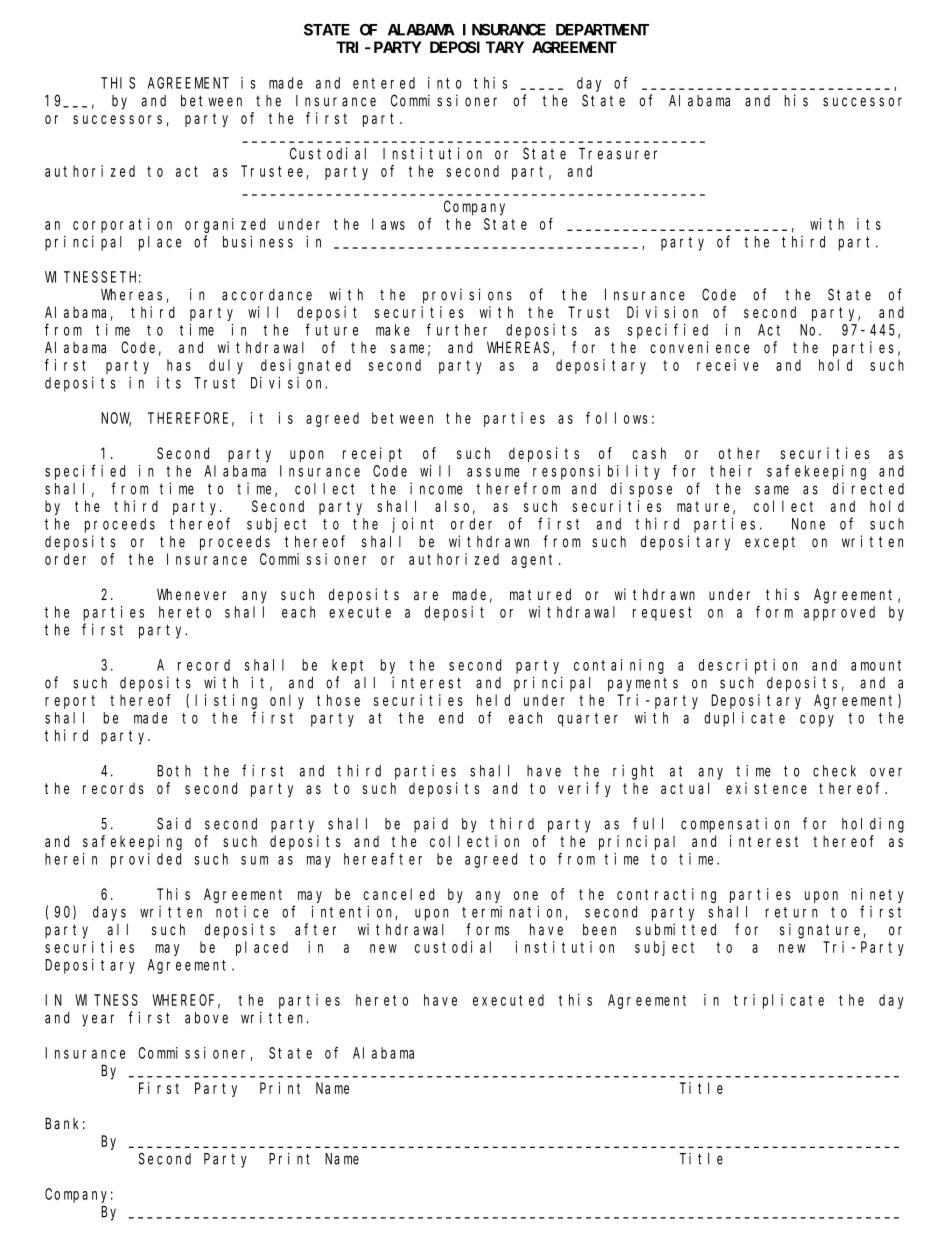  What do you see at coordinates (766, 788) in the screenshot?
I see `existence` at bounding box center [766, 788].
